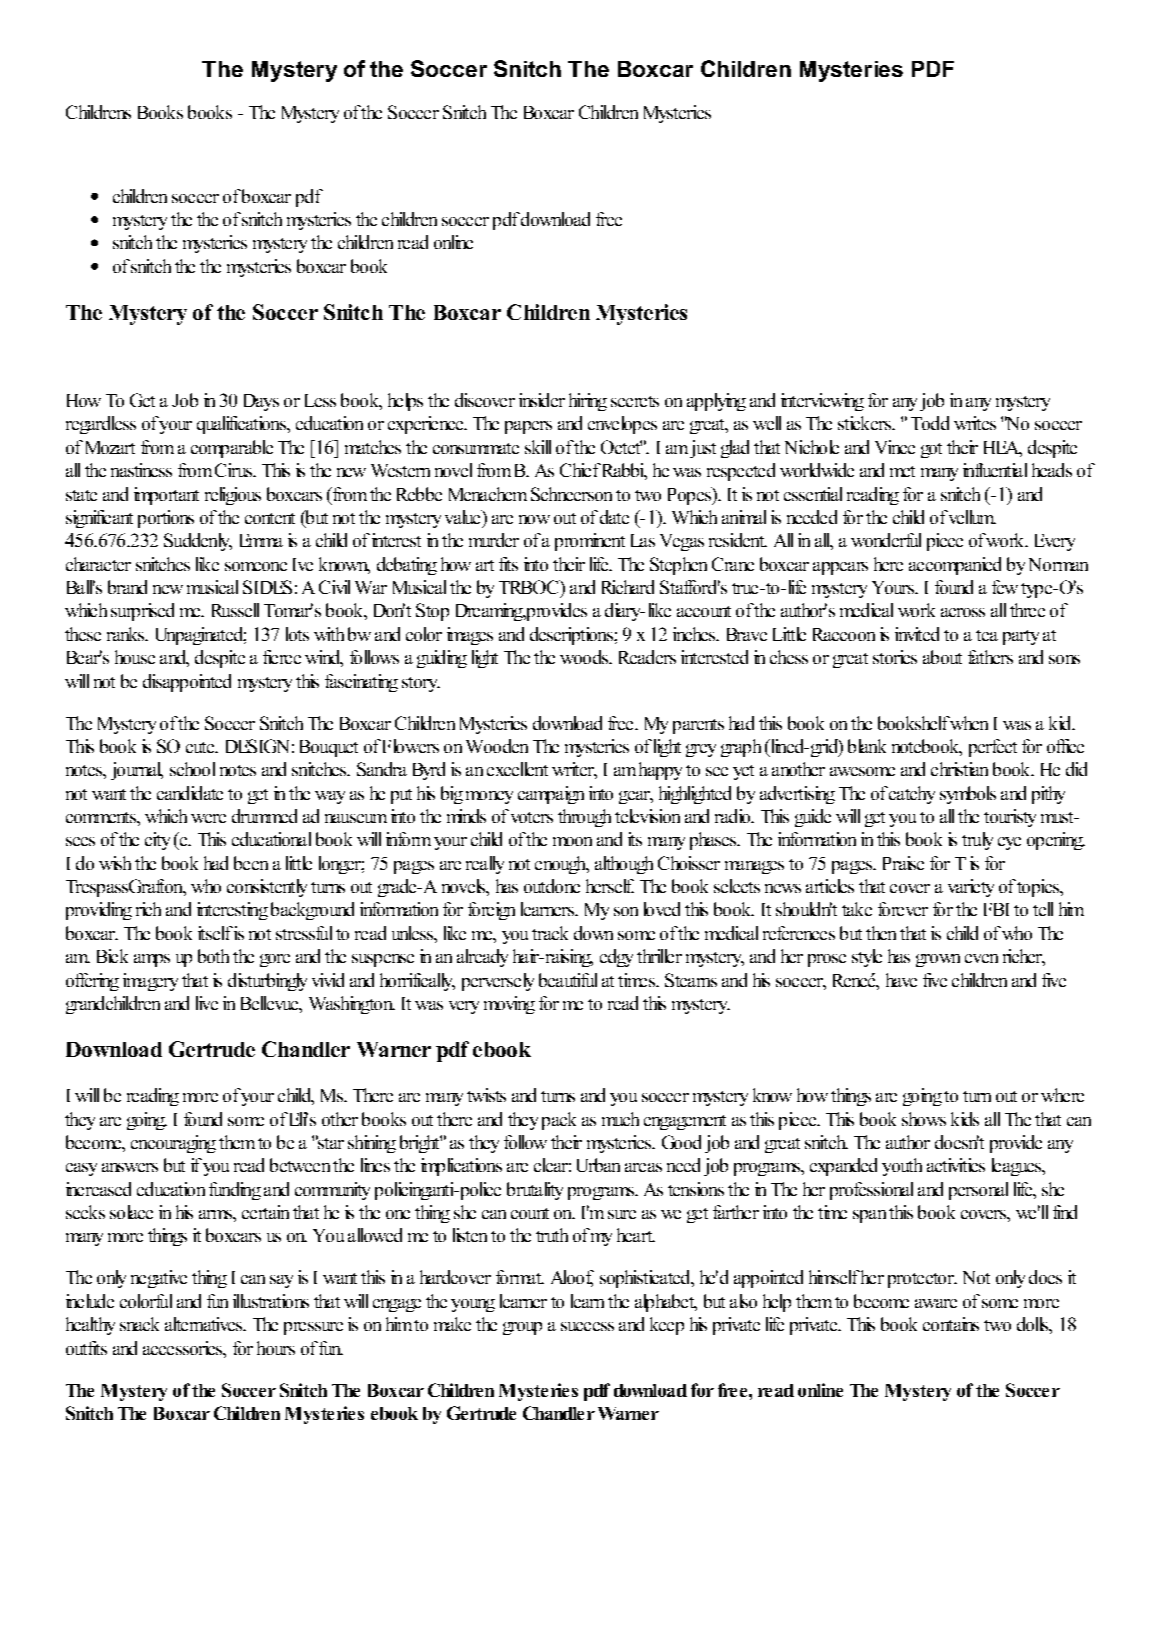 Image resolution: width=1158 pixels, height=1639 pixels. Describe the element at coordinates (517, 769) in the screenshot. I see `excellent` at that location.
